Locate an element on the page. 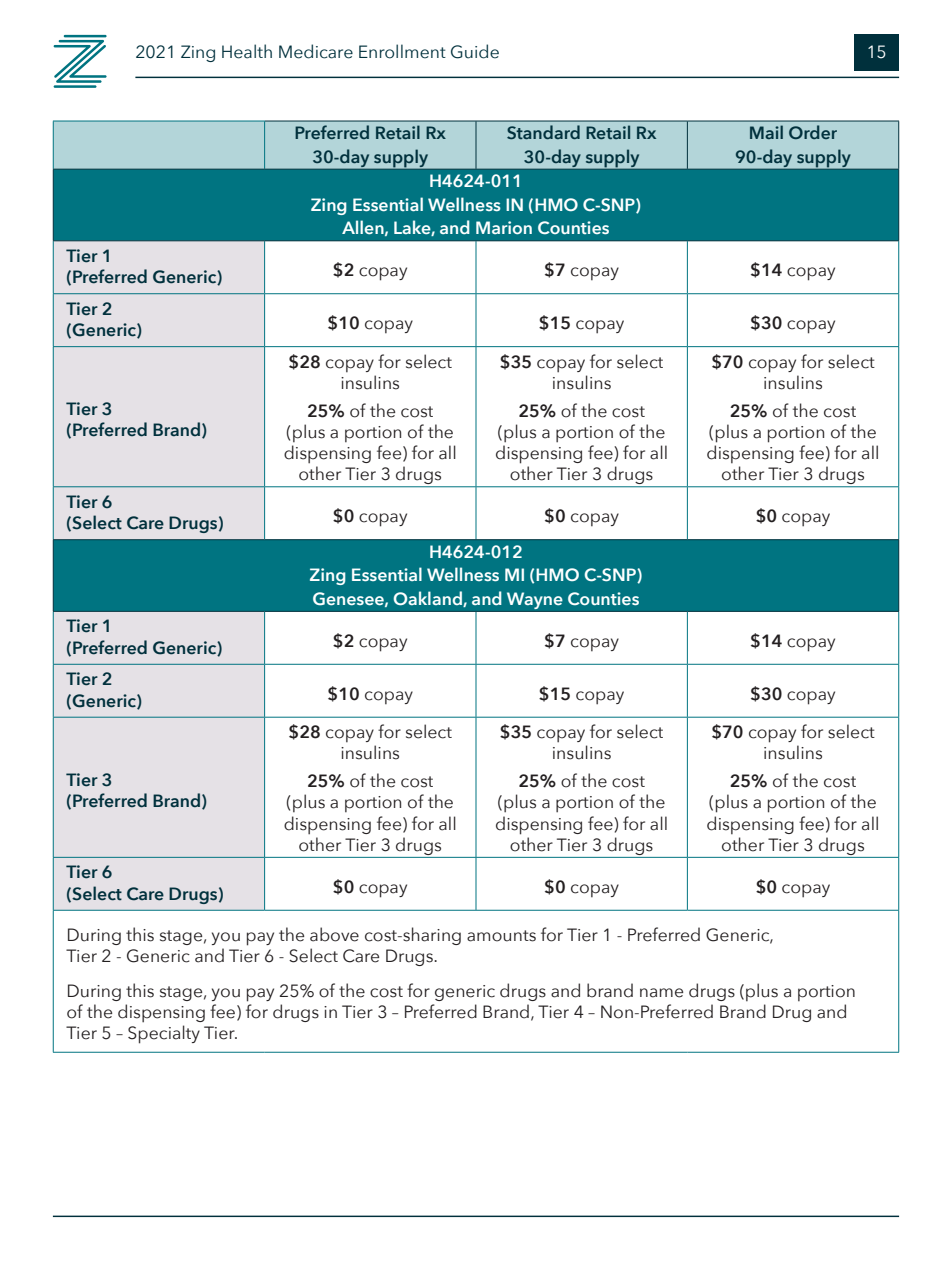  amounts is located at coordinates (501, 936).
